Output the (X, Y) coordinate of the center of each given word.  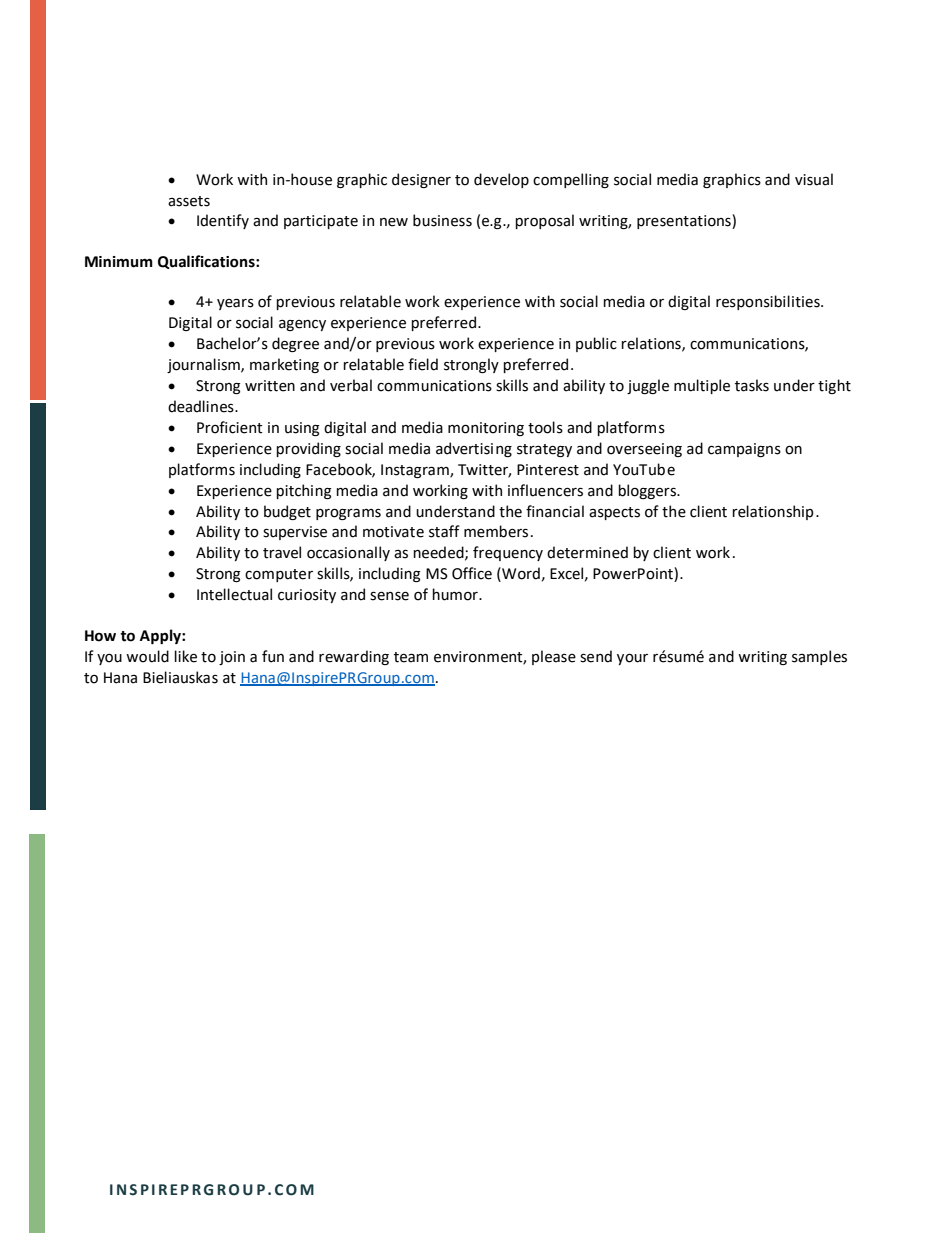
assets (189, 201)
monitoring (486, 429)
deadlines (202, 406)
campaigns (744, 450)
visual (814, 179)
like (185, 656)
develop (501, 180)
